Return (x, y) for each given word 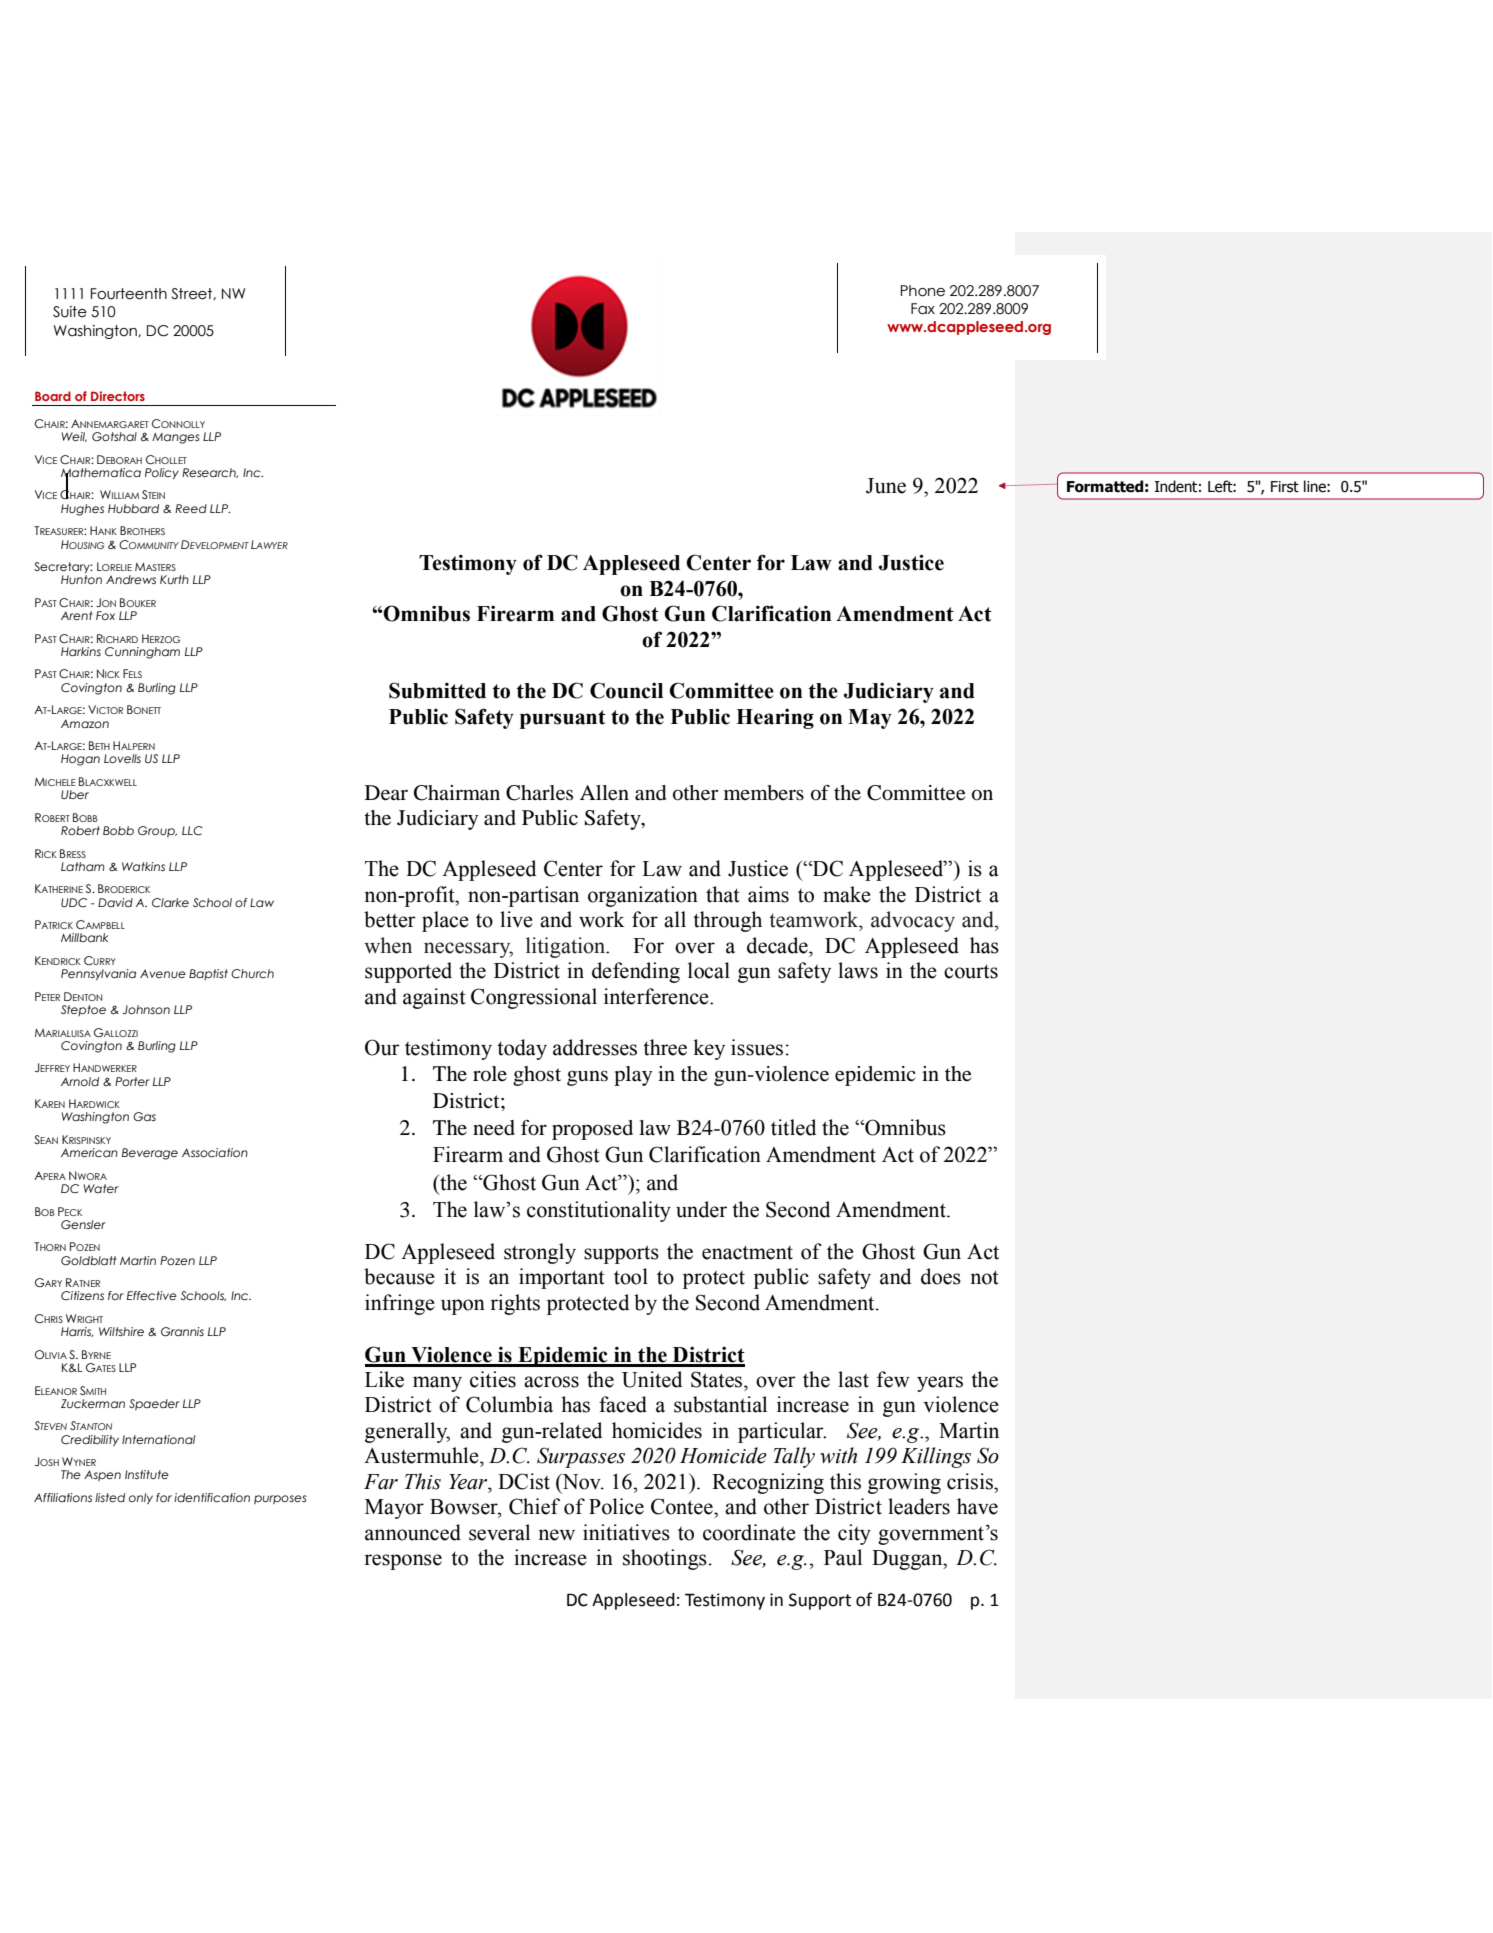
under (701, 1209)
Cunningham (142, 653)
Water (101, 1188)
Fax (923, 309)
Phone (923, 291)
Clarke (170, 902)
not (984, 1277)
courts (971, 971)
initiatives (626, 1532)
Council (626, 690)
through (727, 921)
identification (212, 1497)
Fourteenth (129, 294)
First (1285, 487)
